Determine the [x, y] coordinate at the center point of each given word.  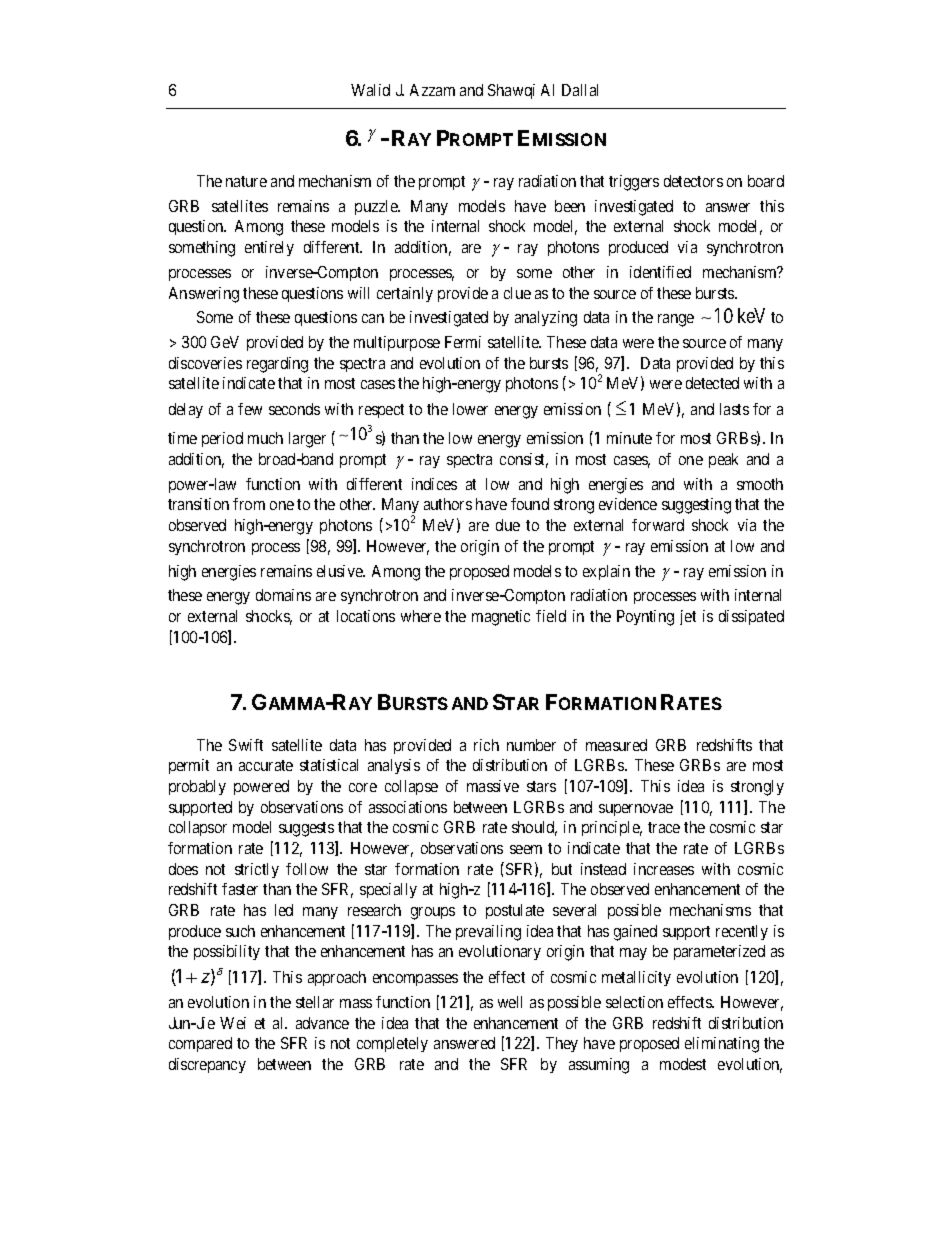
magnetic [501, 618]
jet [688, 617]
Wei [233, 1023]
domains [283, 595]
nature [246, 181]
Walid [370, 90]
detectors [693, 181]
